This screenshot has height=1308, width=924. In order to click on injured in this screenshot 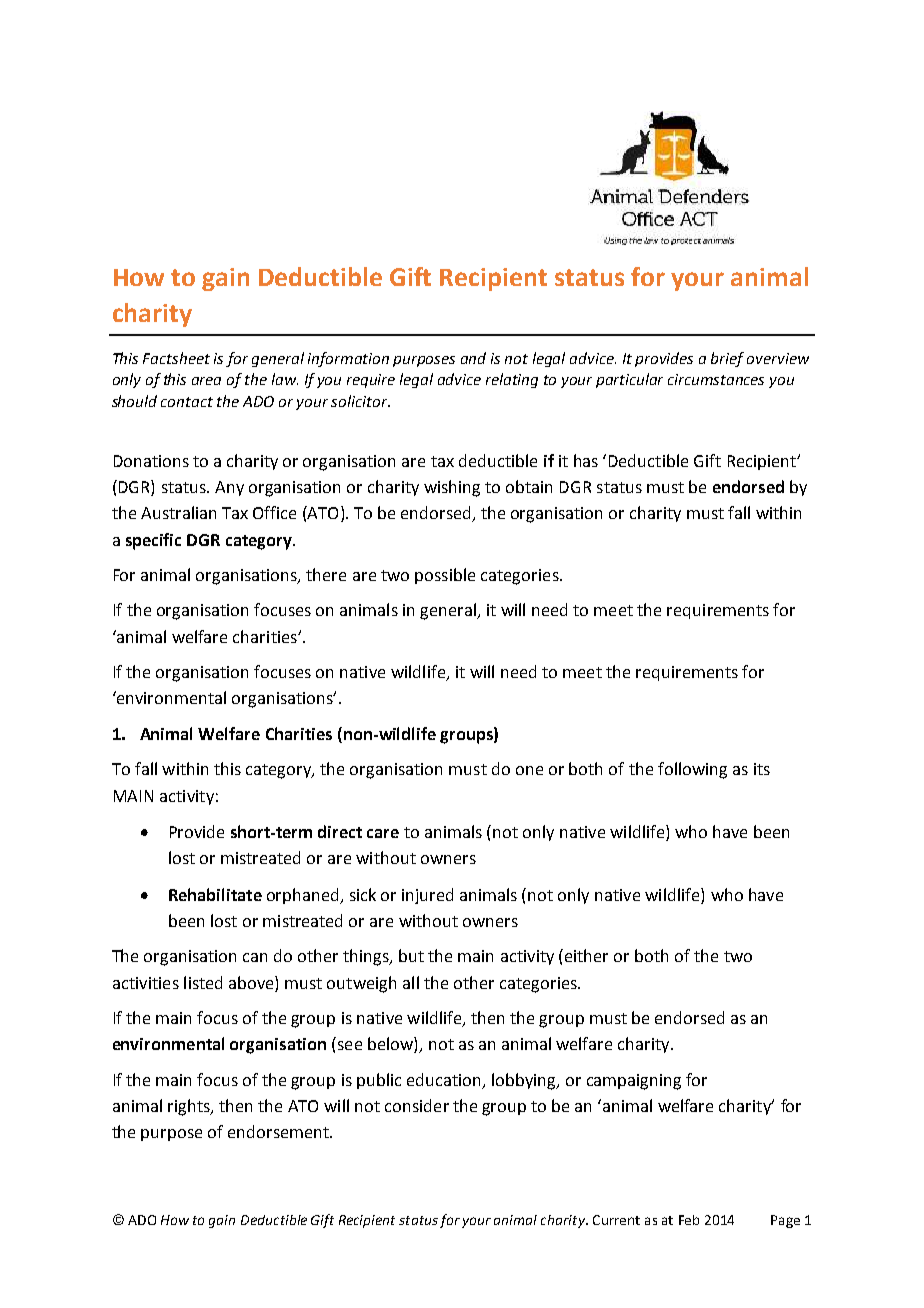, I will do `click(427, 896)`.
